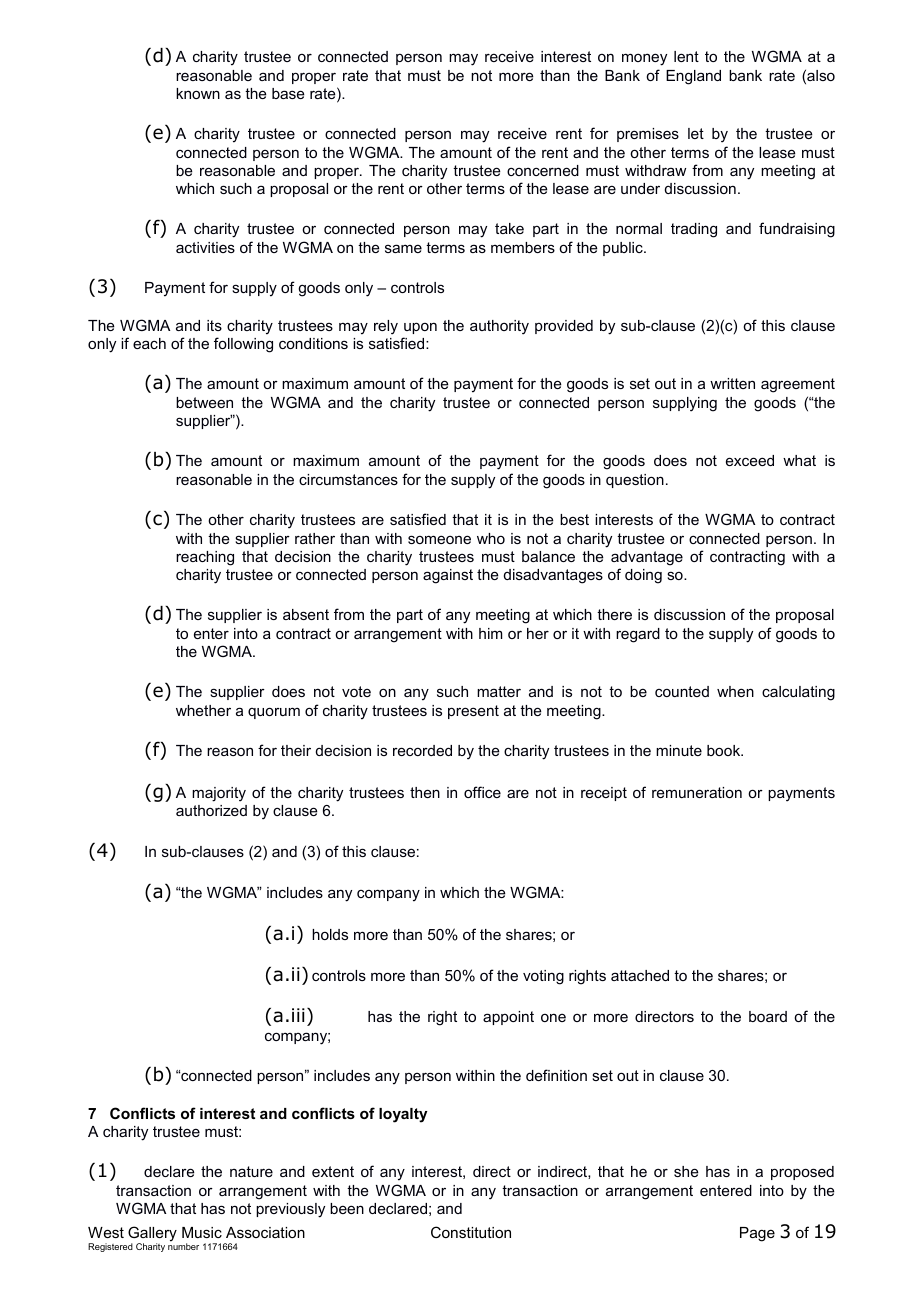 The width and height of the screenshot is (924, 1308). What do you see at coordinates (202, 1232) in the screenshot?
I see `Music` at bounding box center [202, 1232].
